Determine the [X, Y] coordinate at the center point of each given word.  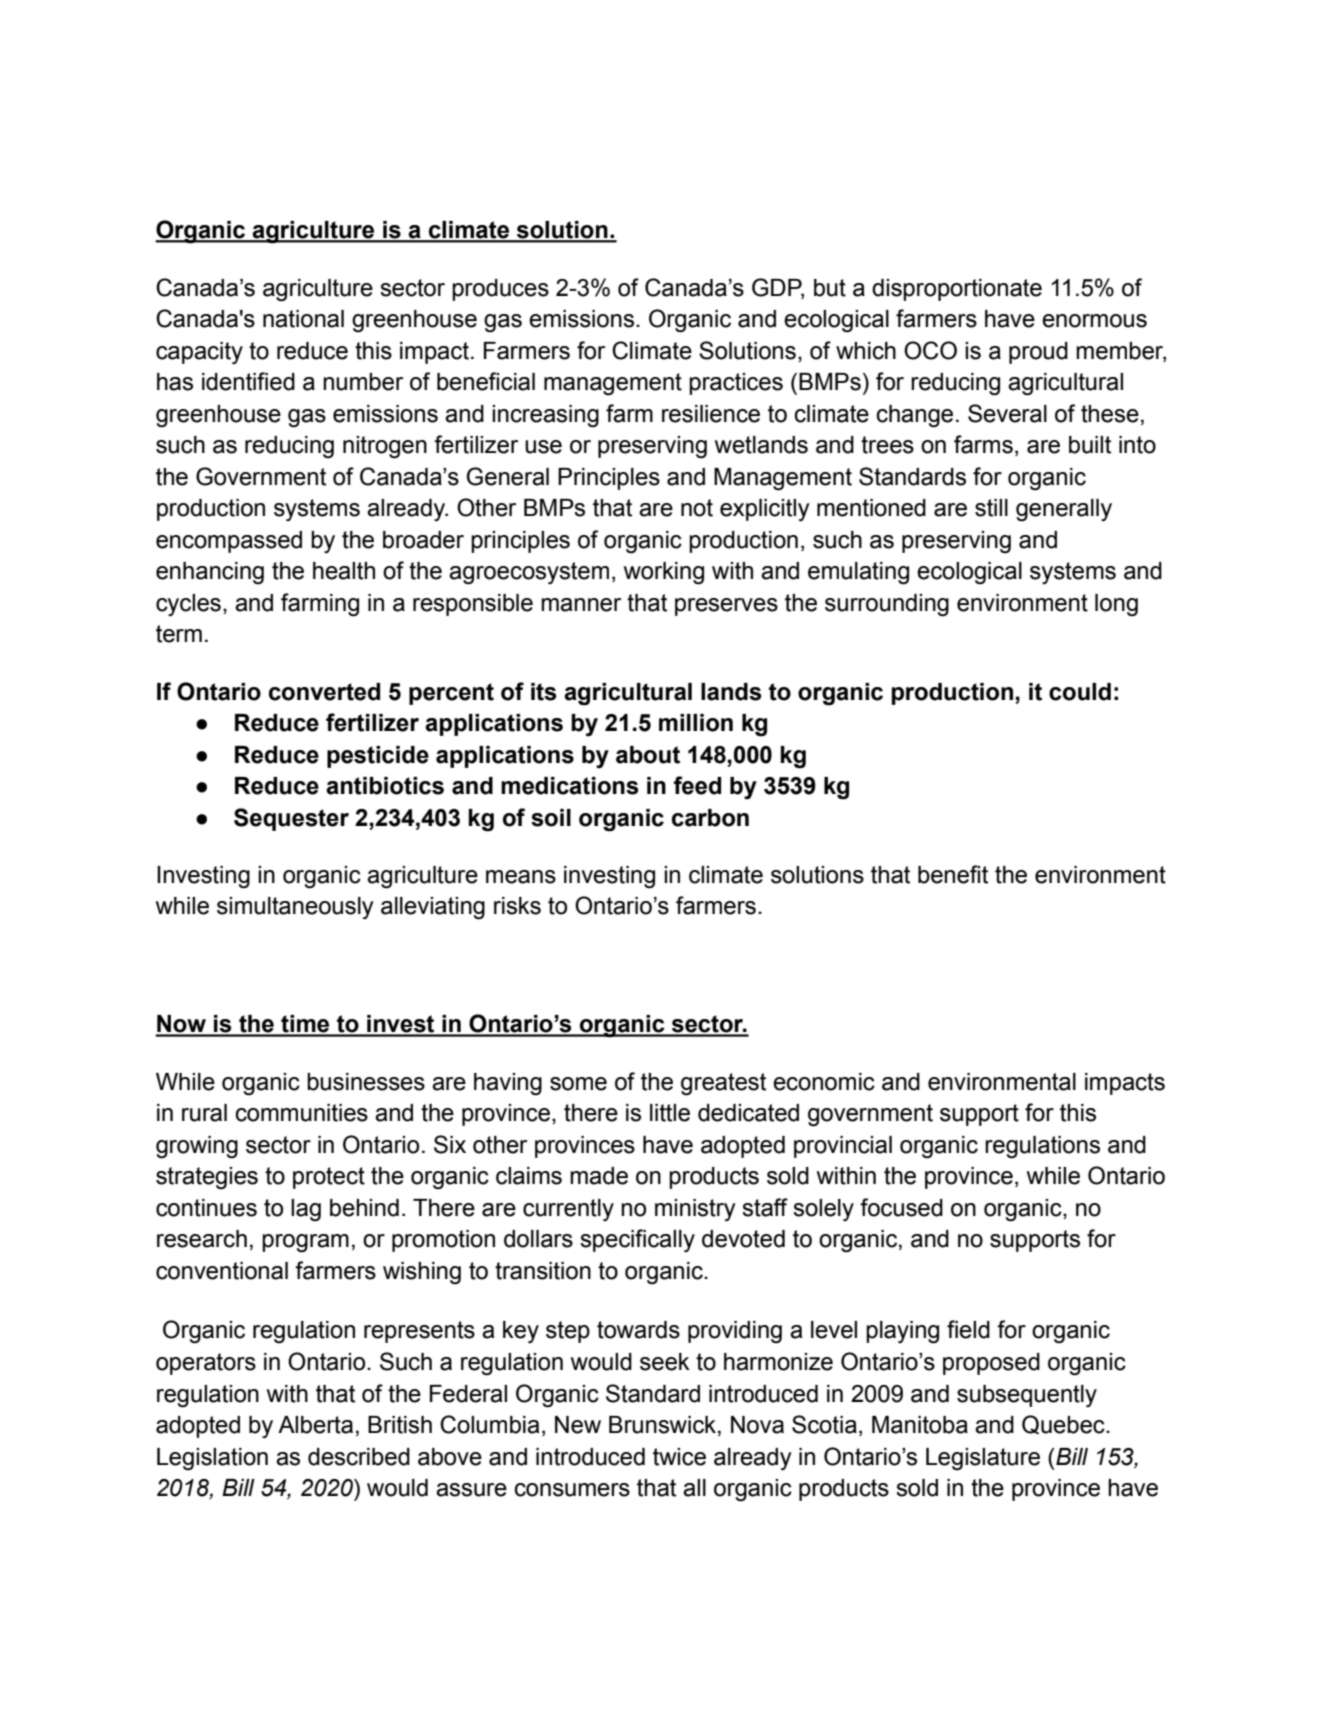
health [344, 571]
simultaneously [295, 908]
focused [901, 1207]
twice [679, 1457]
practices [736, 384]
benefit [953, 874]
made [599, 1176]
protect [329, 1178]
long [1116, 605]
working [664, 573]
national [303, 319]
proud [1038, 353]
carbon [710, 818]
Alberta [315, 1425]
